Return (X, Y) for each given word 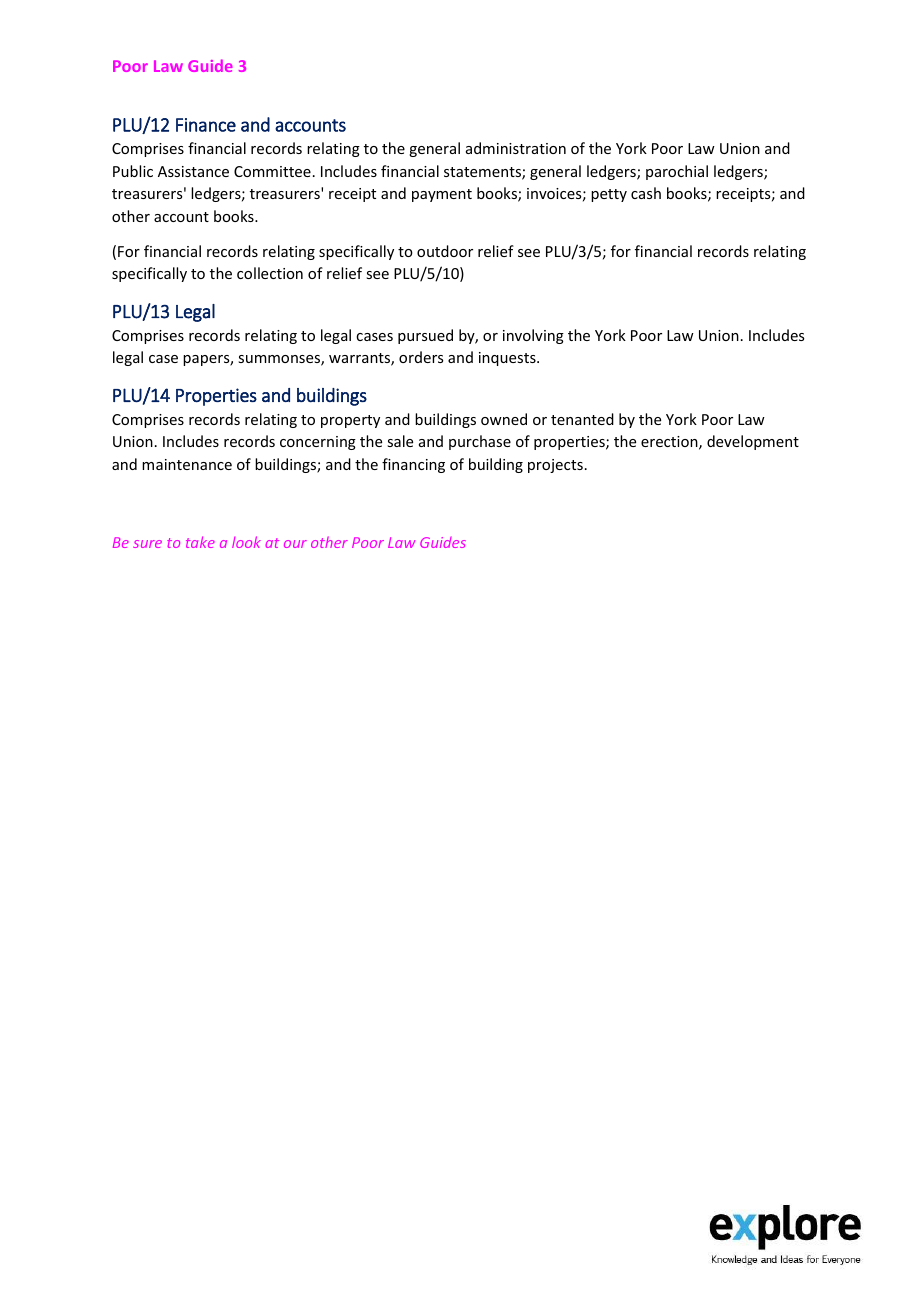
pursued (425, 336)
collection (270, 273)
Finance (206, 125)
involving (533, 336)
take (200, 542)
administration (516, 148)
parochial (677, 172)
